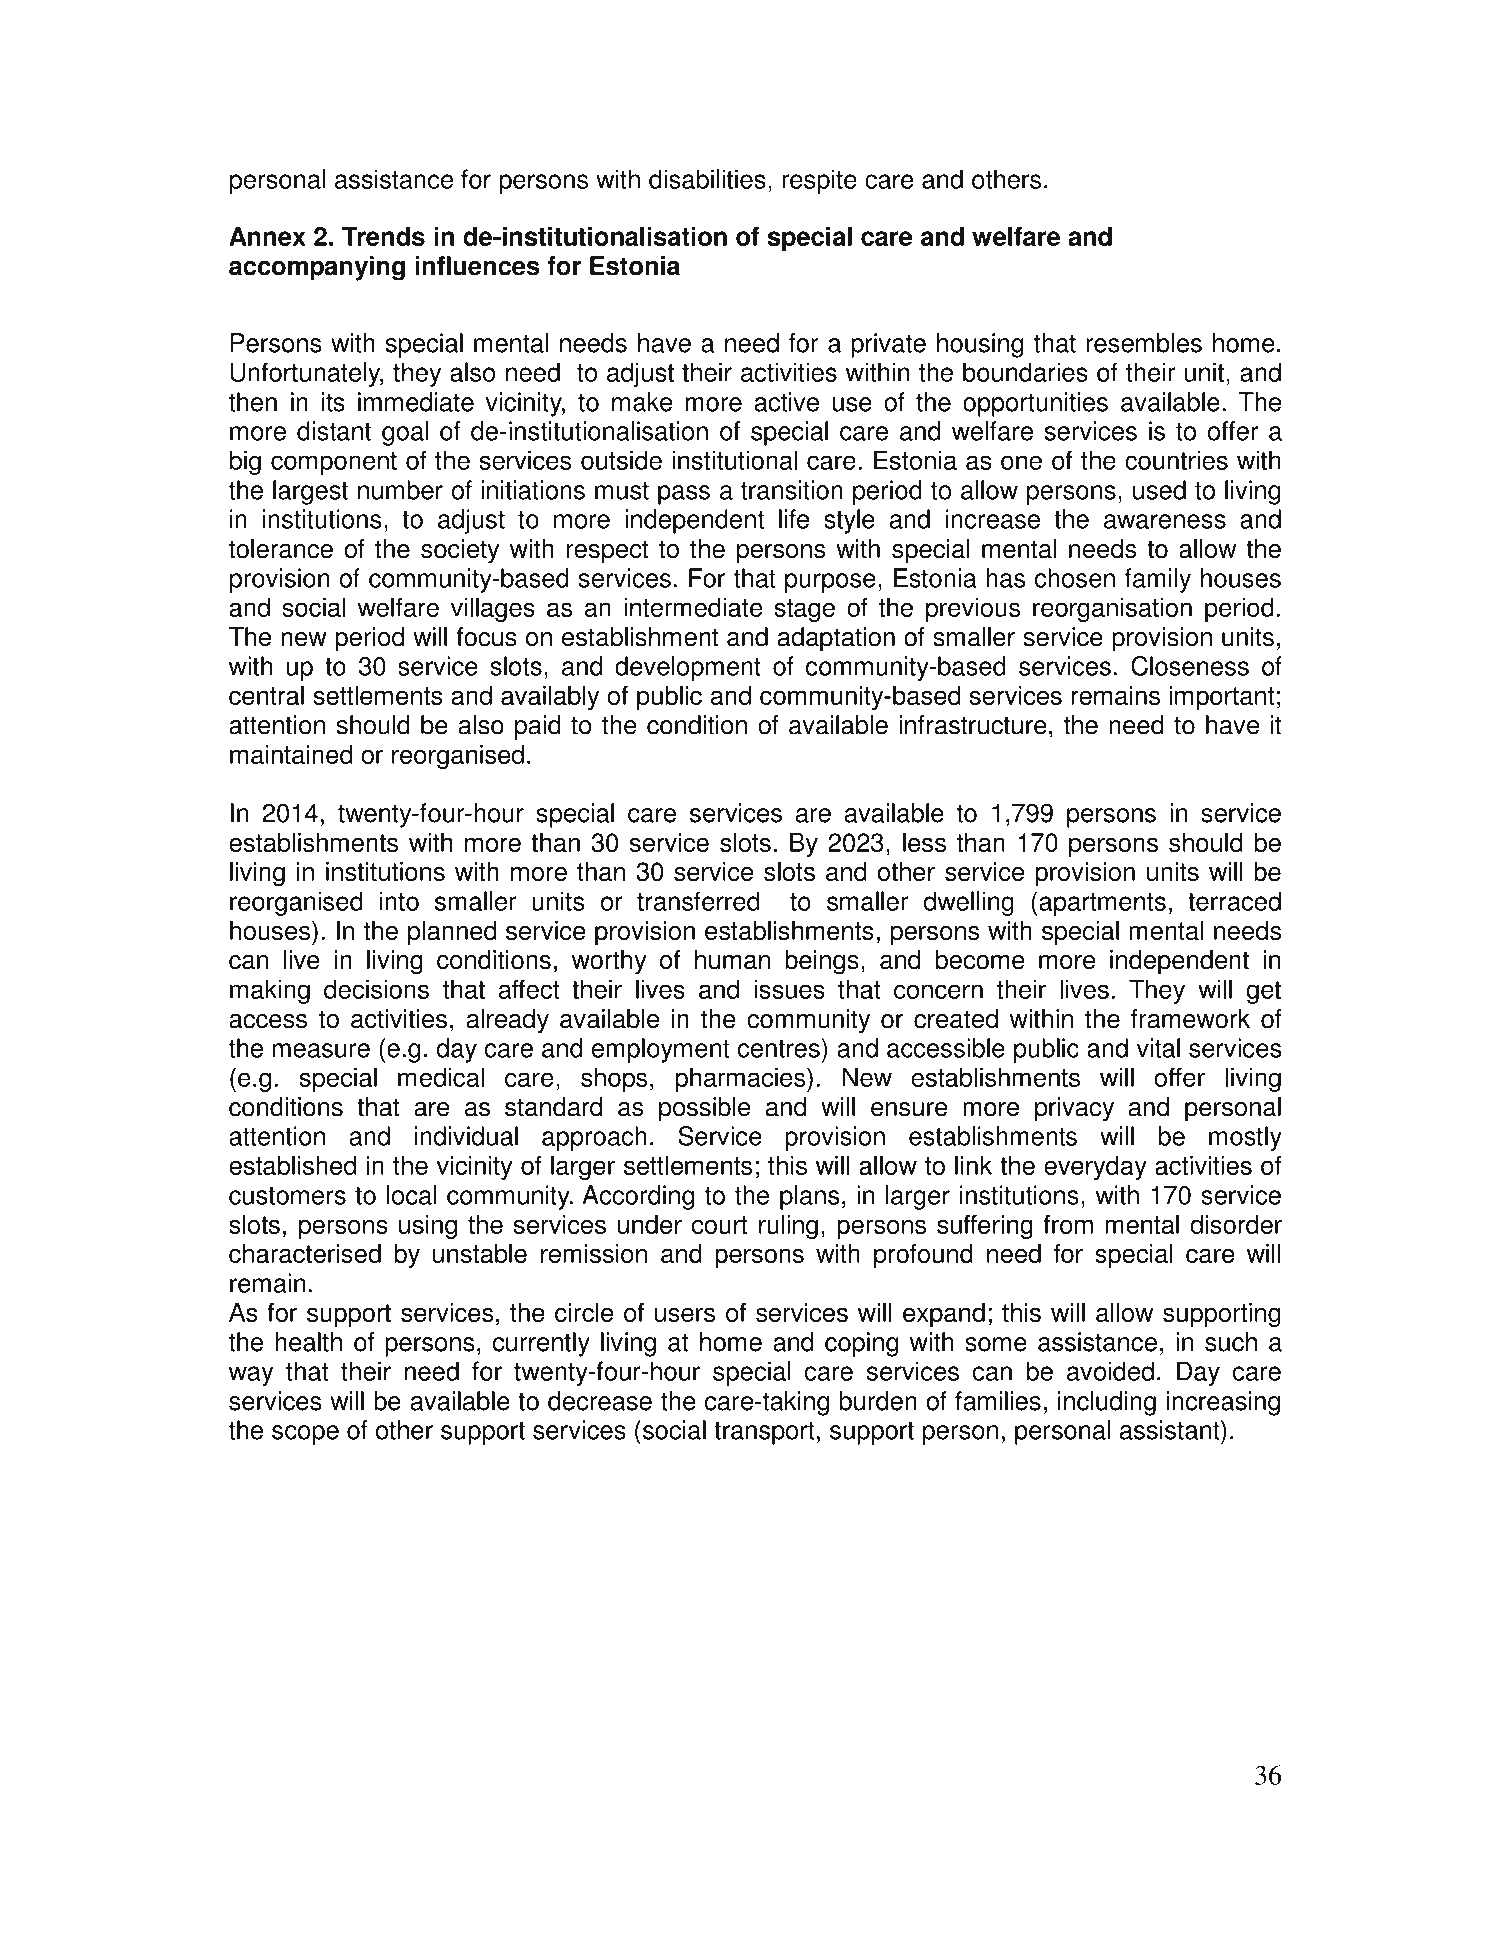 Image resolution: width=1512 pixels, height=1957 pixels. I want to click on privacy, so click(1074, 1109).
